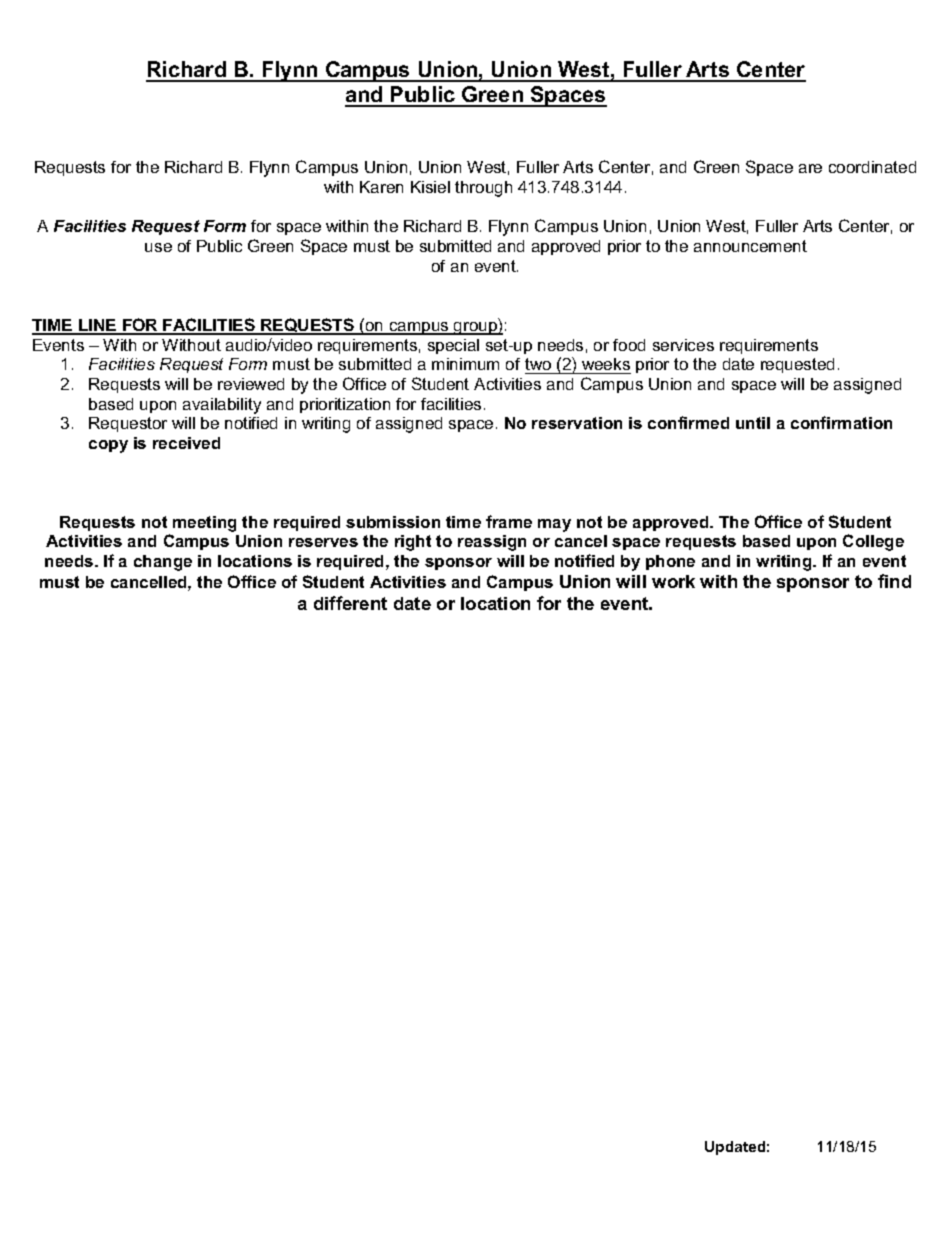 This screenshot has height=1233, width=952. Describe the element at coordinates (381, 187) in the screenshot. I see `Karen` at that location.
